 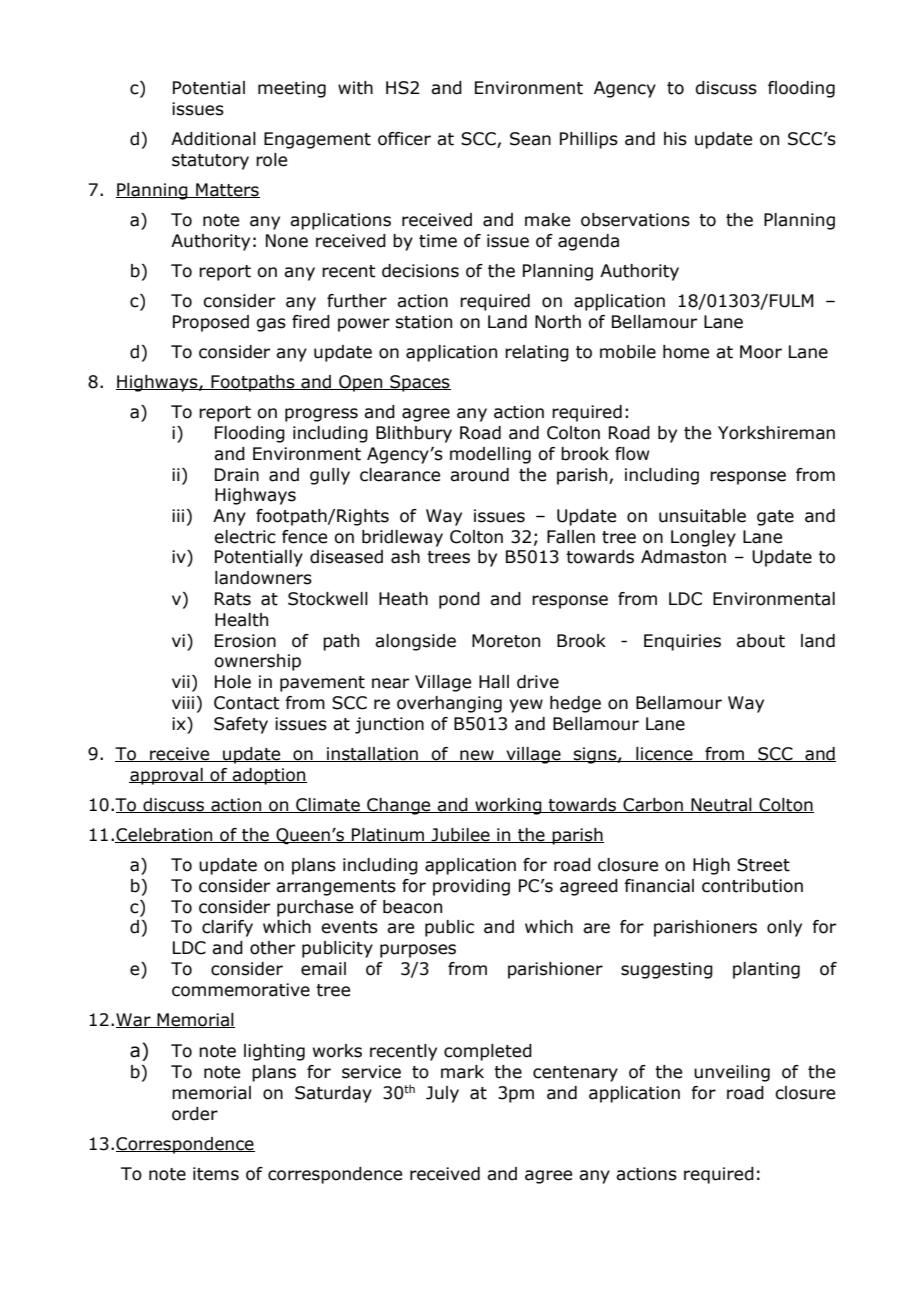 I want to click on clarify, so click(x=227, y=928).
